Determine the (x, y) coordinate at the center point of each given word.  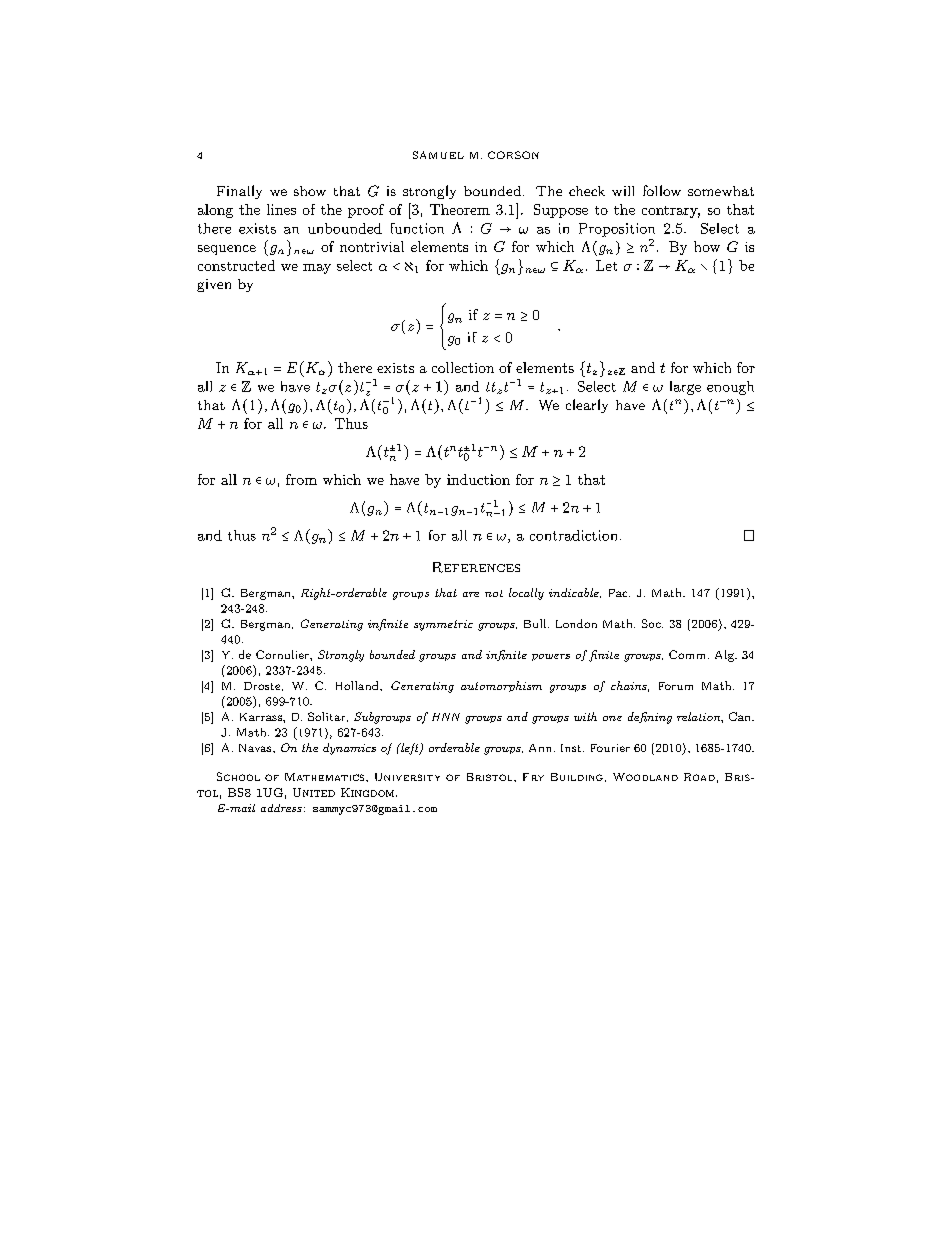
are (471, 594)
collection (463, 367)
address (281, 808)
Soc (652, 623)
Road (699, 777)
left (410, 749)
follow (662, 190)
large (685, 388)
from (301, 479)
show (310, 191)
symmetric (443, 625)
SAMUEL (438, 155)
